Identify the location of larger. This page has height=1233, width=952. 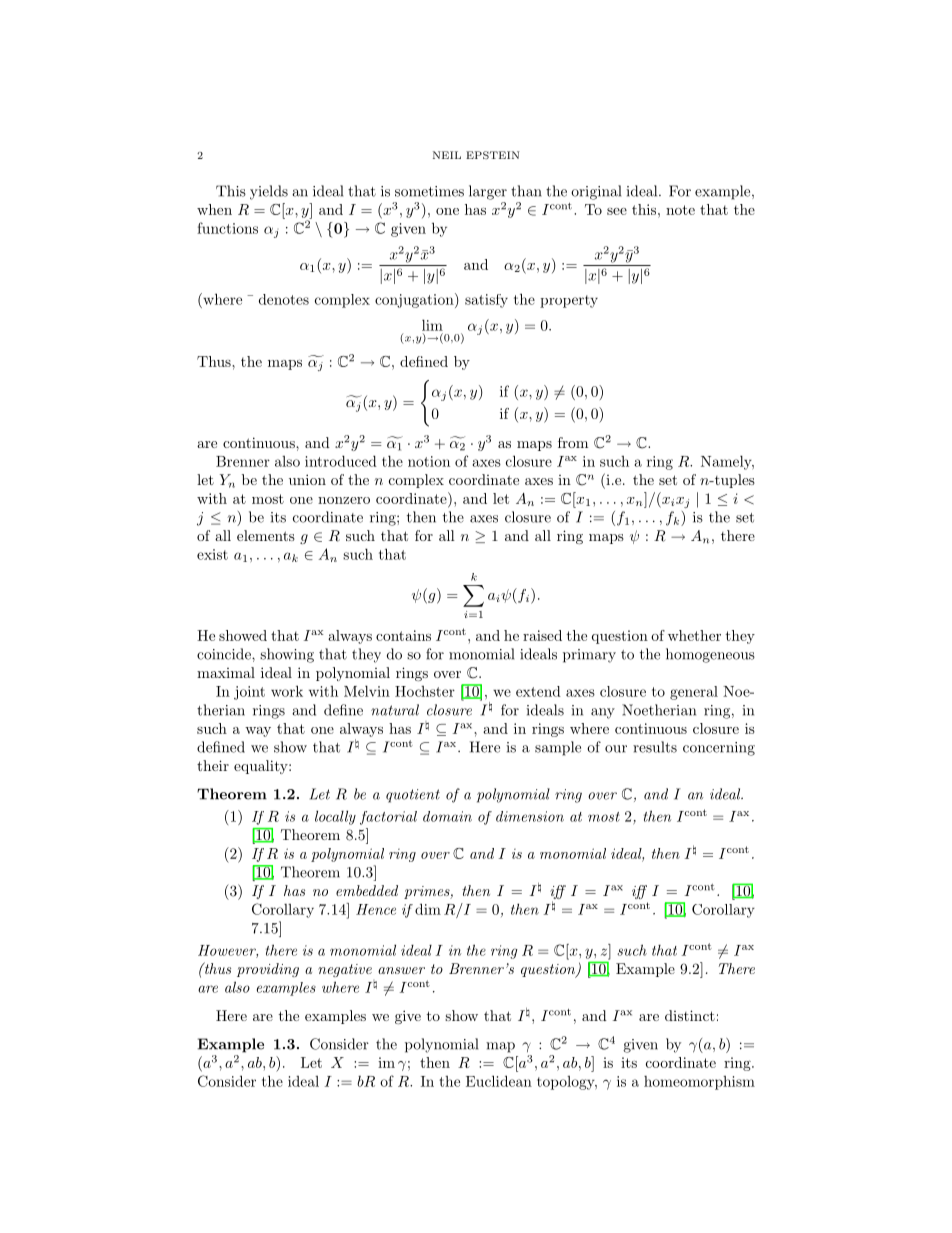
(488, 192).
